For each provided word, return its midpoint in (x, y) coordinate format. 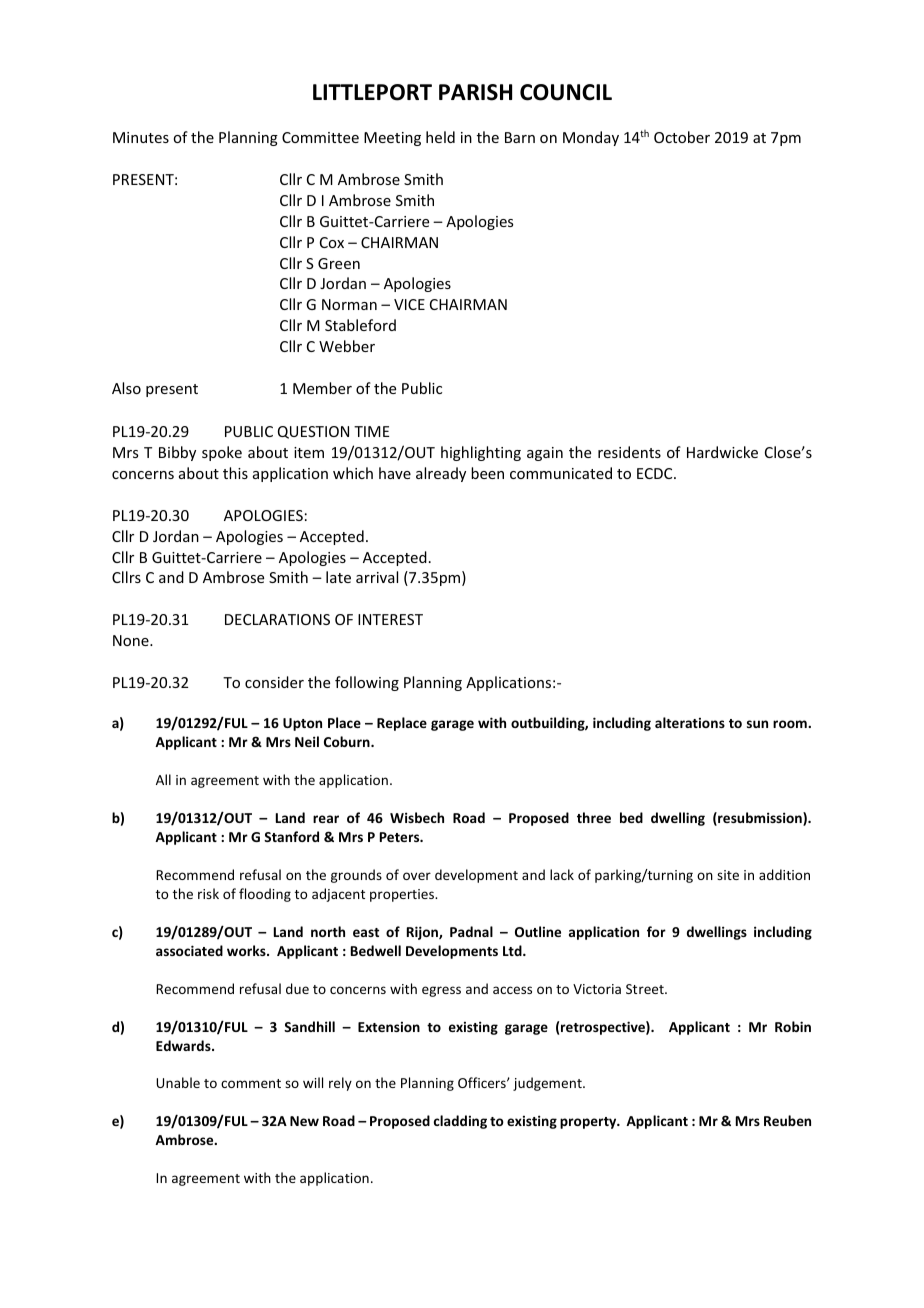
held (440, 137)
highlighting (481, 453)
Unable (178, 1082)
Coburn (348, 741)
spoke (222, 453)
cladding (460, 1122)
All (163, 779)
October (682, 137)
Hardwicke (722, 452)
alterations (690, 722)
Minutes (141, 137)
